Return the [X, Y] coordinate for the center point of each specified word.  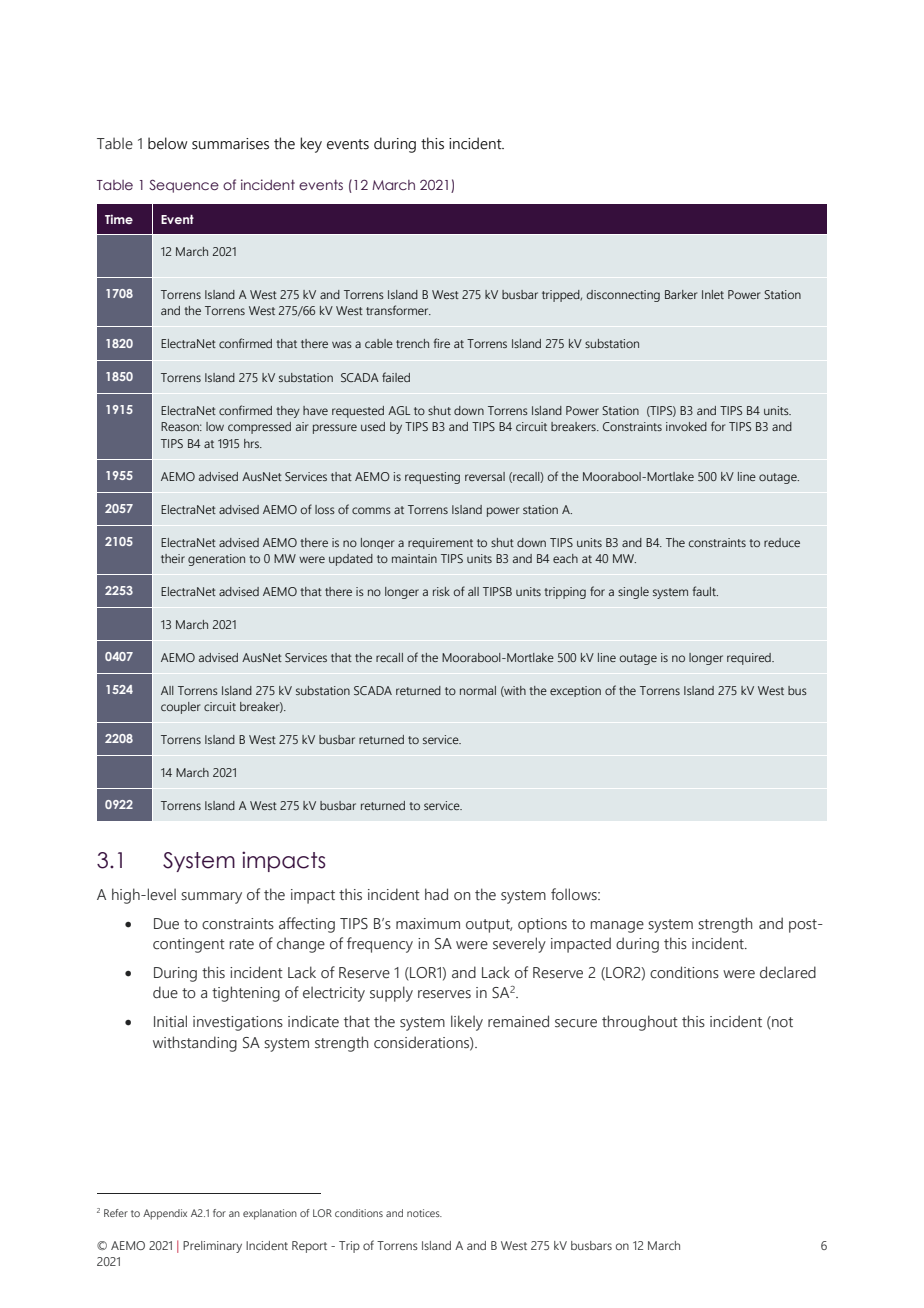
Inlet [713, 294]
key [311, 145]
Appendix [165, 1214]
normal [478, 690]
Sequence [184, 186]
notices [424, 1213]
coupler [180, 708]
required [750, 659]
